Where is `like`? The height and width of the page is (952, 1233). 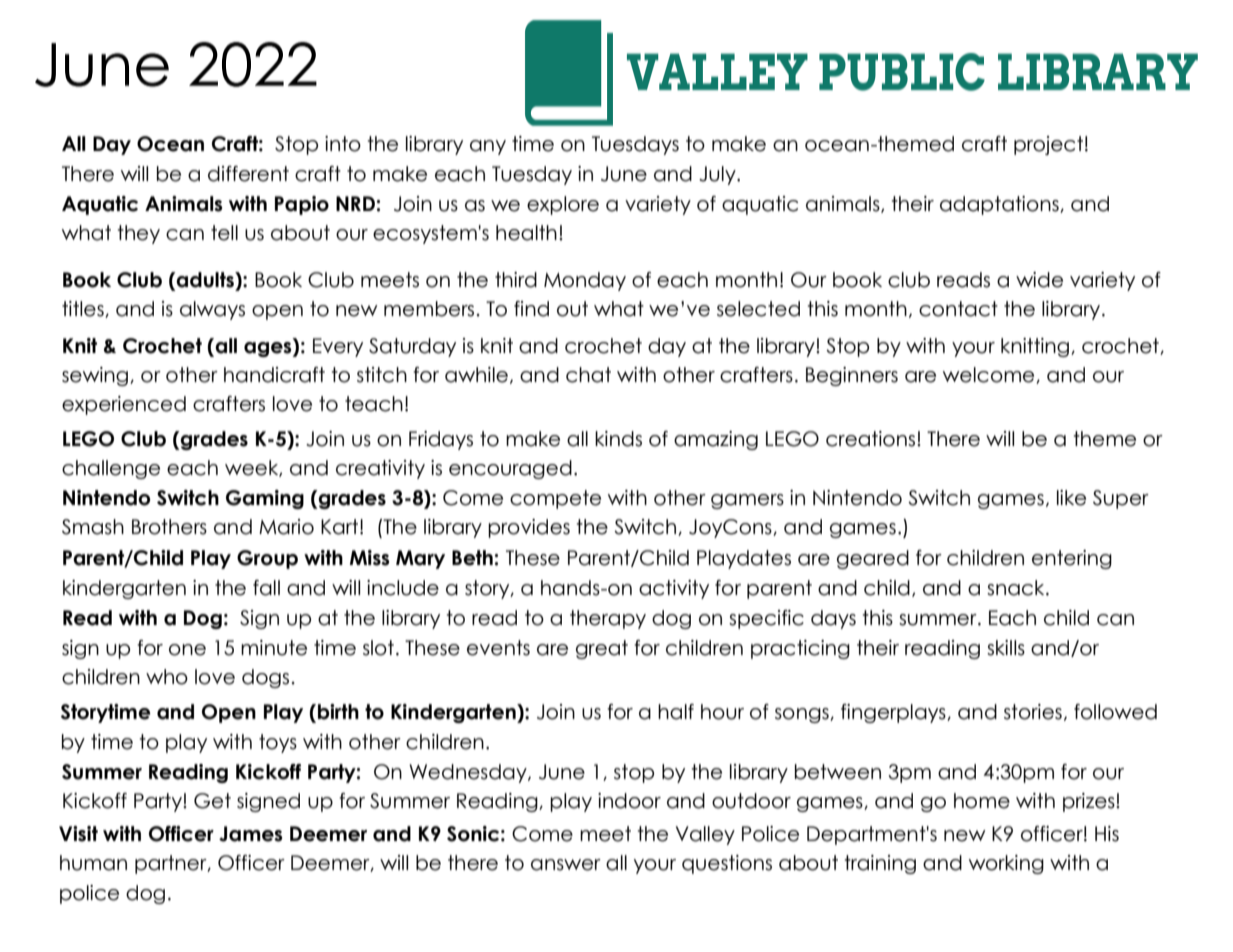 like is located at coordinates (1071, 498).
